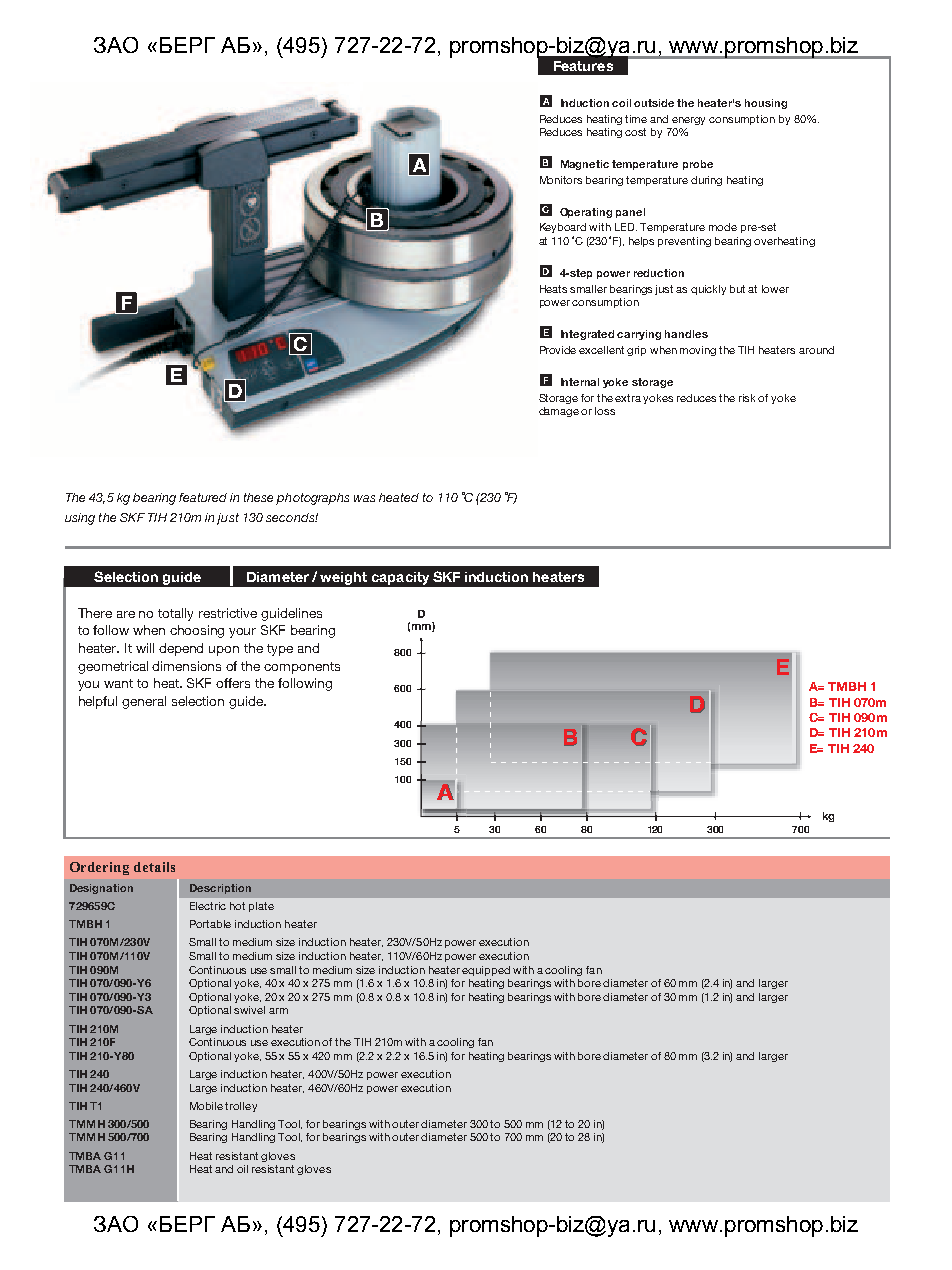  Describe the element at coordinates (144, 702) in the image. I see `general` at that location.
